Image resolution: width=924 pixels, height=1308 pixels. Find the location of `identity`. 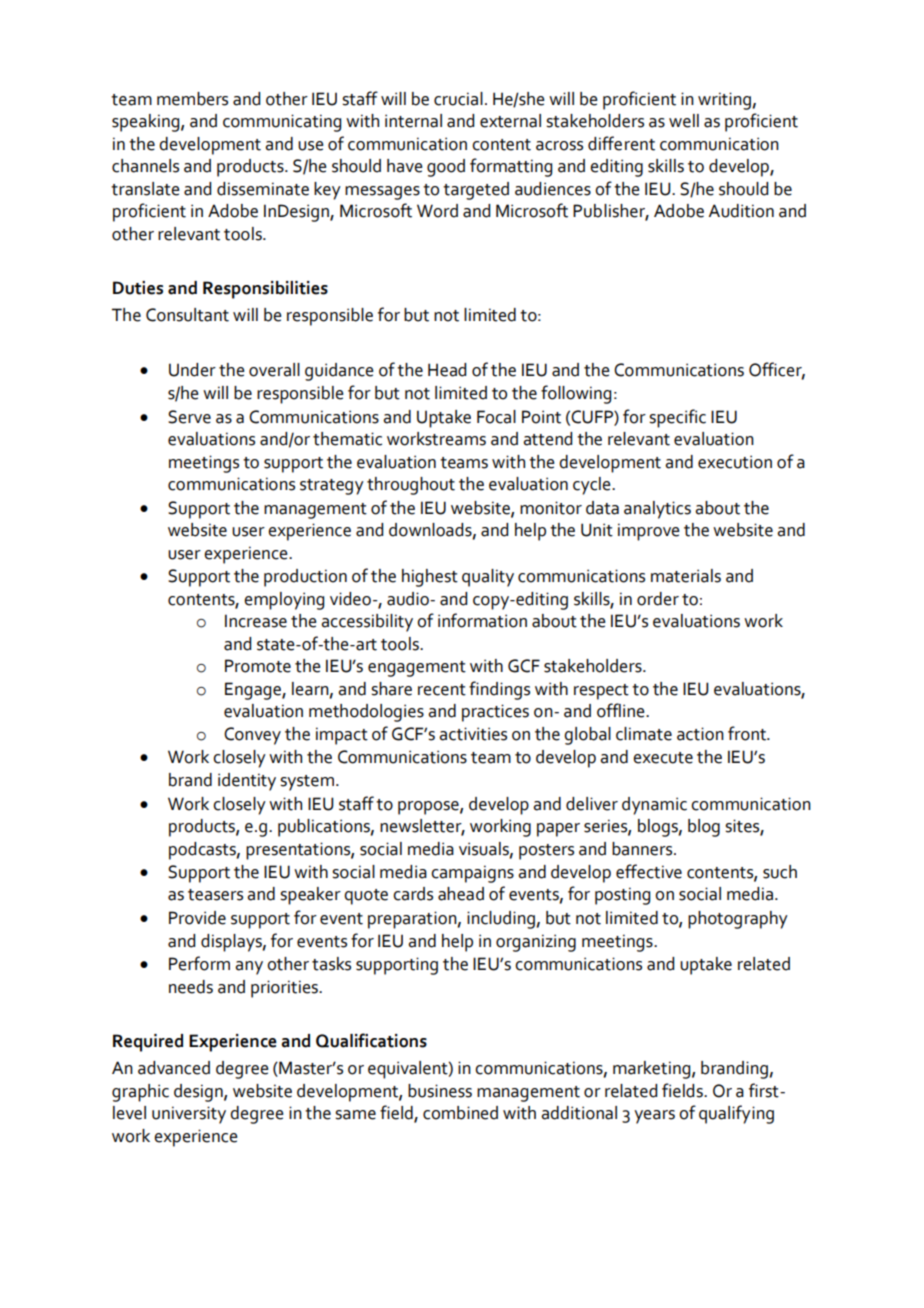

identity is located at coordinates (247, 782).
